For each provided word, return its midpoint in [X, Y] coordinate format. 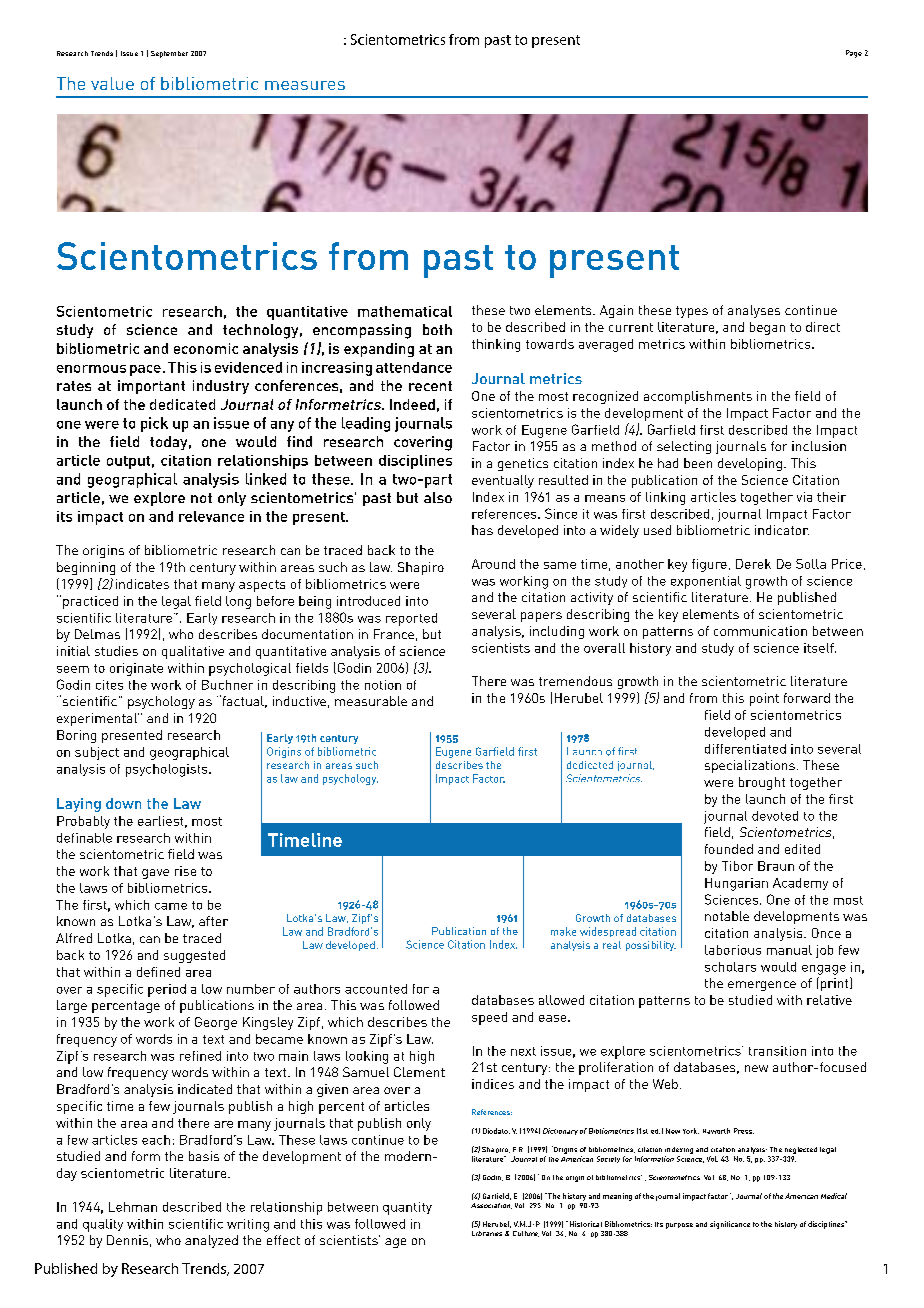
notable [727, 916]
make [563, 931]
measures [305, 85]
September [169, 54]
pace [145, 370]
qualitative [193, 652]
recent [430, 386]
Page [854, 54]
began [767, 328]
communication [760, 631]
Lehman [133, 1207]
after [213, 921]
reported [411, 619]
